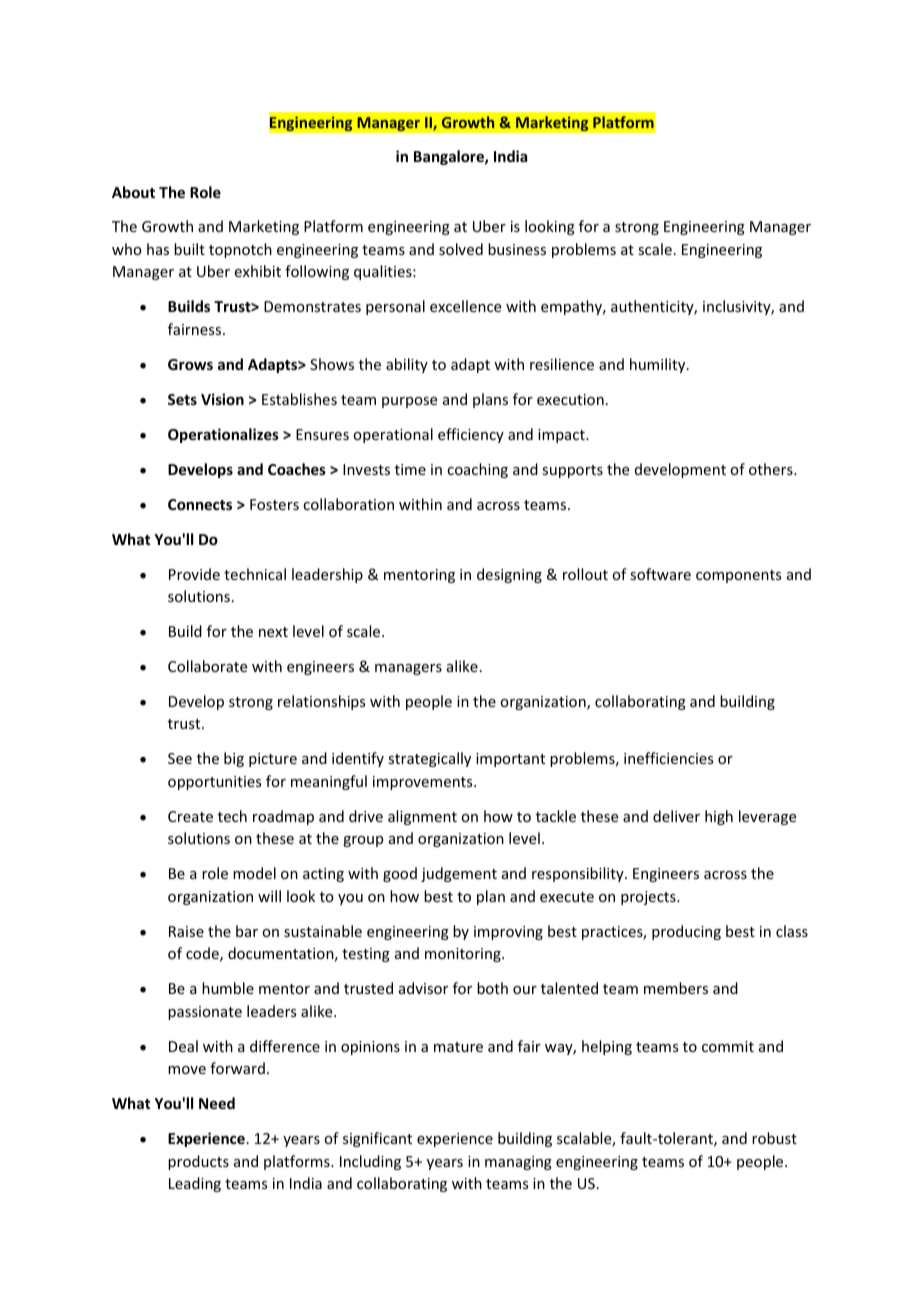 The height and width of the screenshot is (1308, 924). I want to click on solved, so click(461, 249).
